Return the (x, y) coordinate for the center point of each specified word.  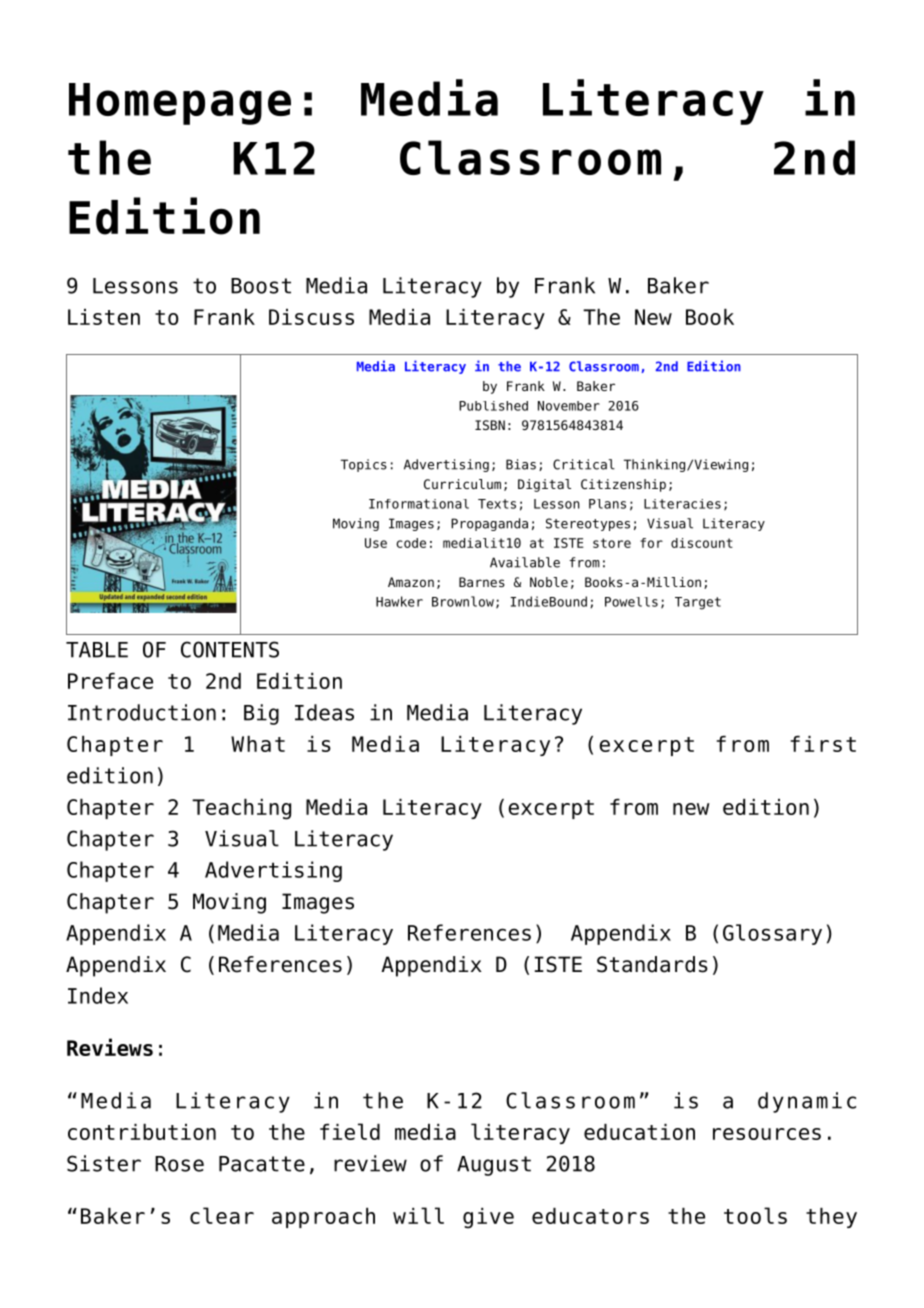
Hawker (399, 601)
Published (493, 406)
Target (698, 603)
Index (98, 995)
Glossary (772, 934)
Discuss (311, 317)
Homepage (180, 104)
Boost (261, 286)
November (569, 406)
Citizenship (623, 485)
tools (755, 1215)
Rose (179, 1164)
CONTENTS (230, 649)
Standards (652, 964)
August (494, 1166)
